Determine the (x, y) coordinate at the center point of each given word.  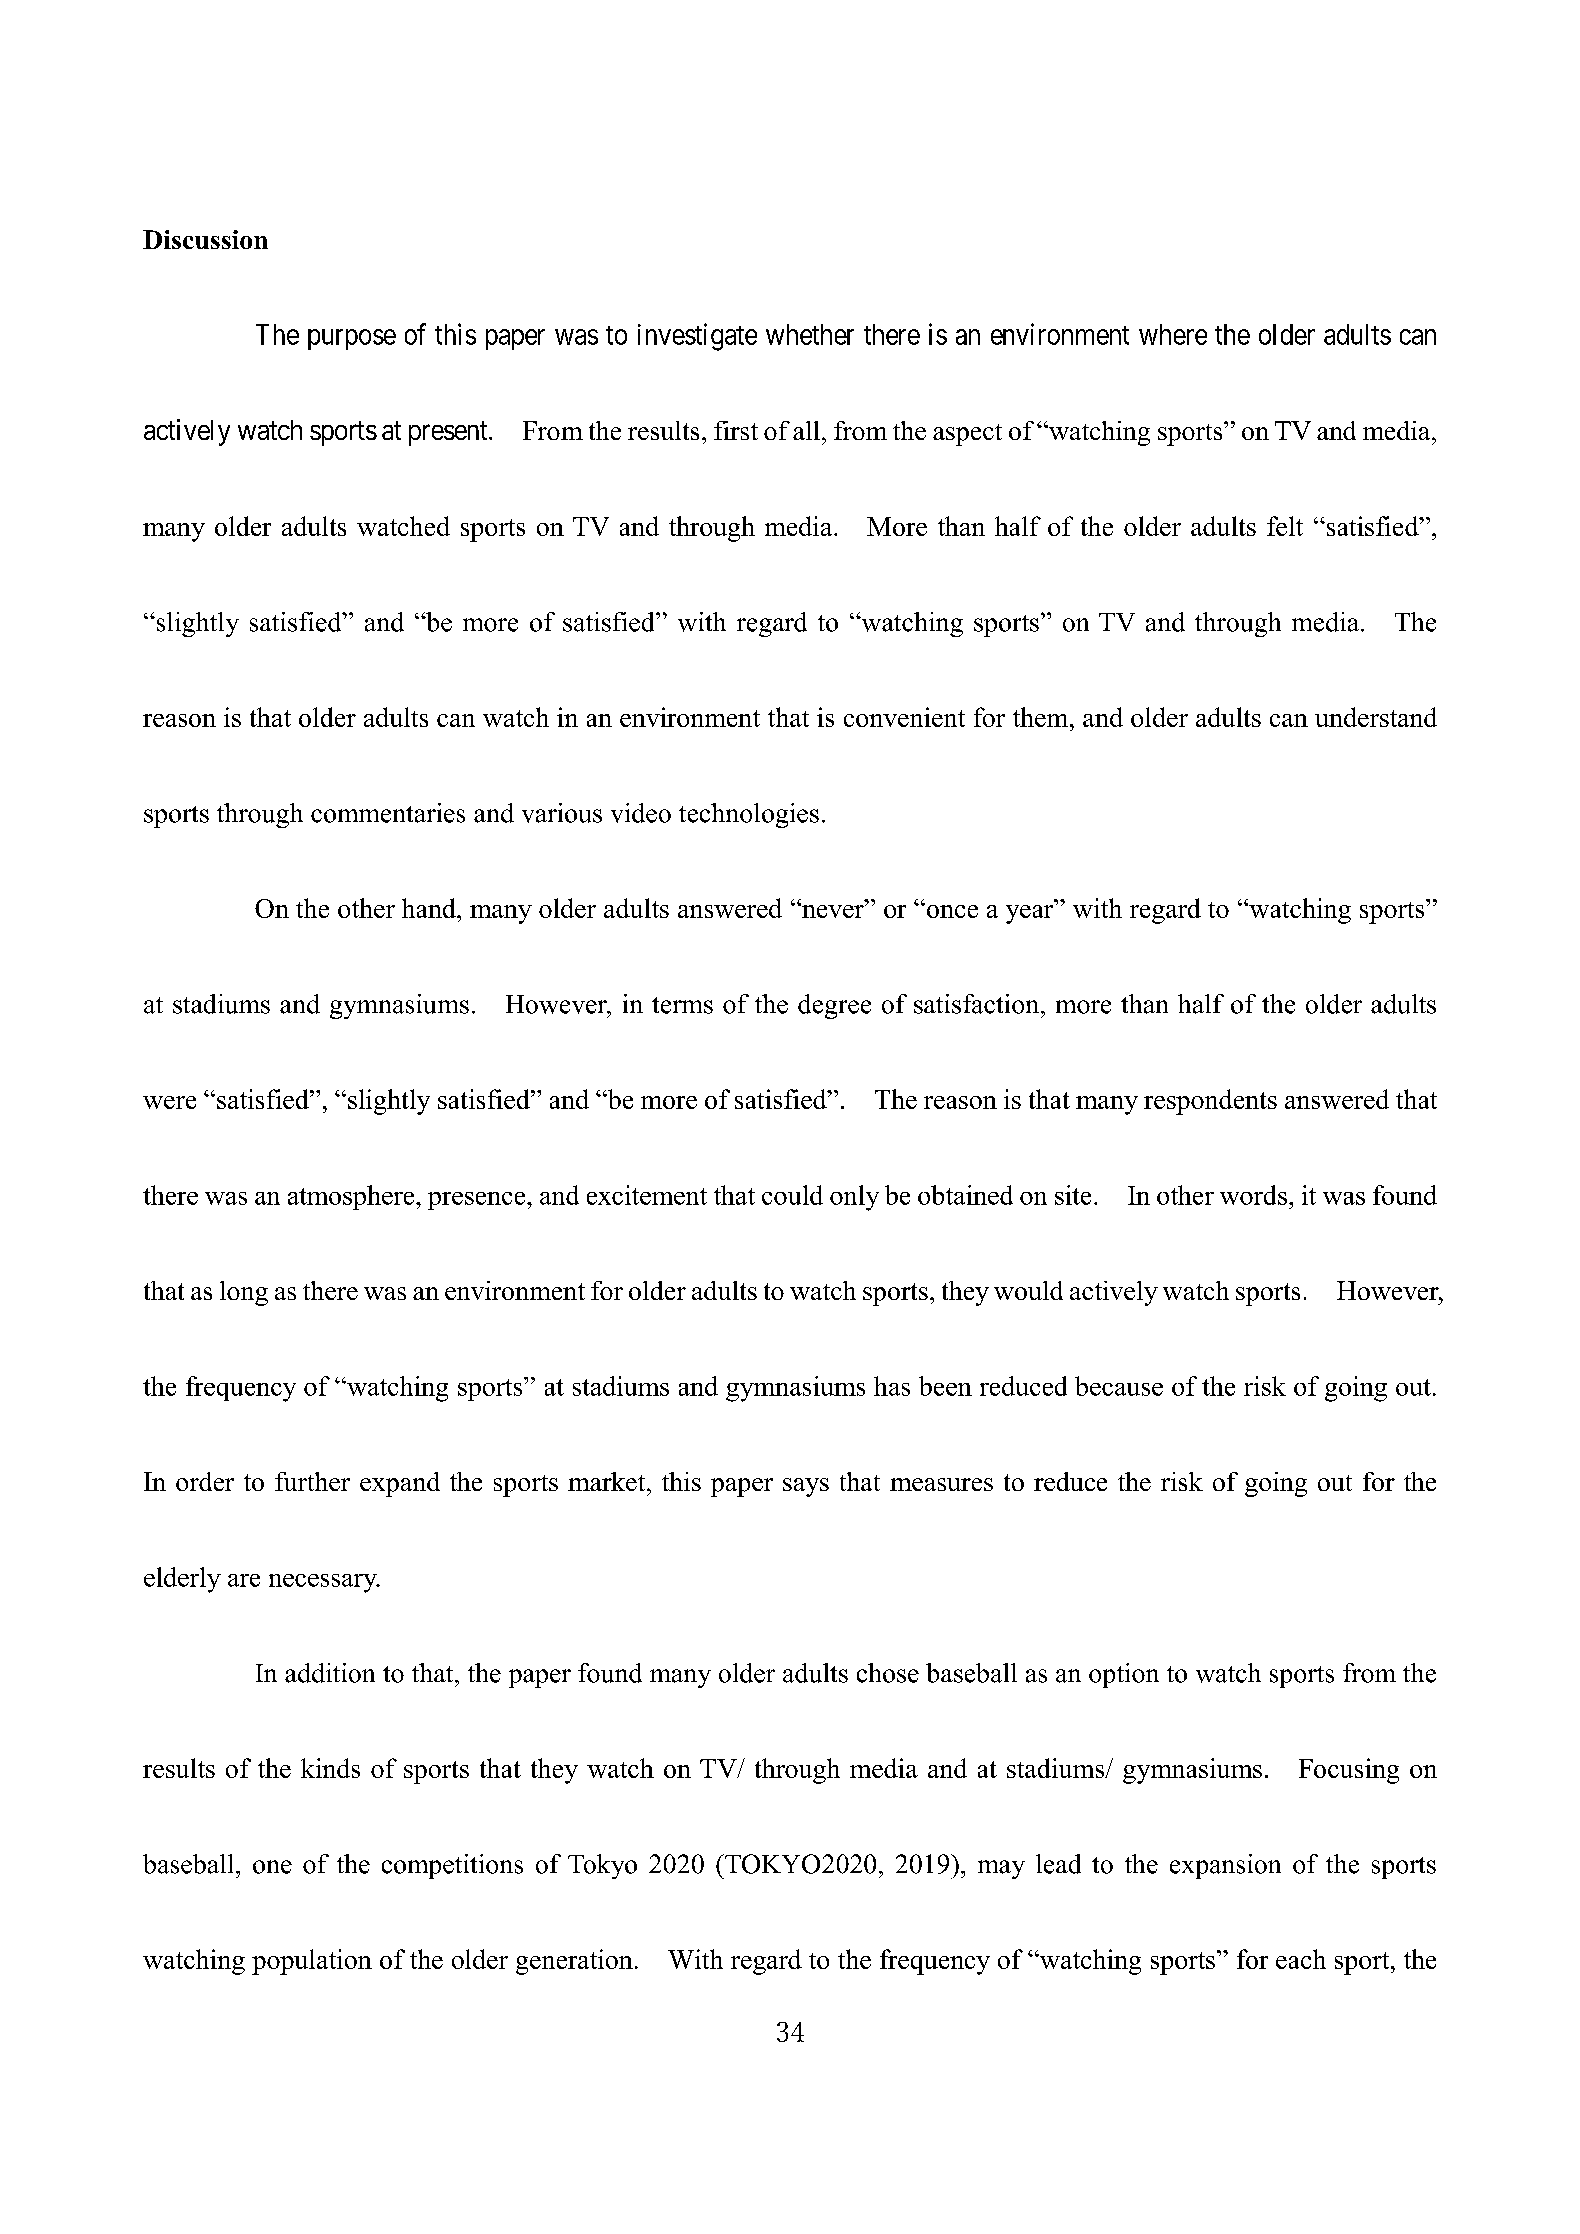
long (244, 1293)
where (1173, 334)
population (312, 1962)
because (1119, 1386)
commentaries (388, 813)
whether (810, 334)
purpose (352, 339)
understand (1376, 717)
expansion (1225, 1866)
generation (574, 1962)
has (892, 1386)
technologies (749, 815)
